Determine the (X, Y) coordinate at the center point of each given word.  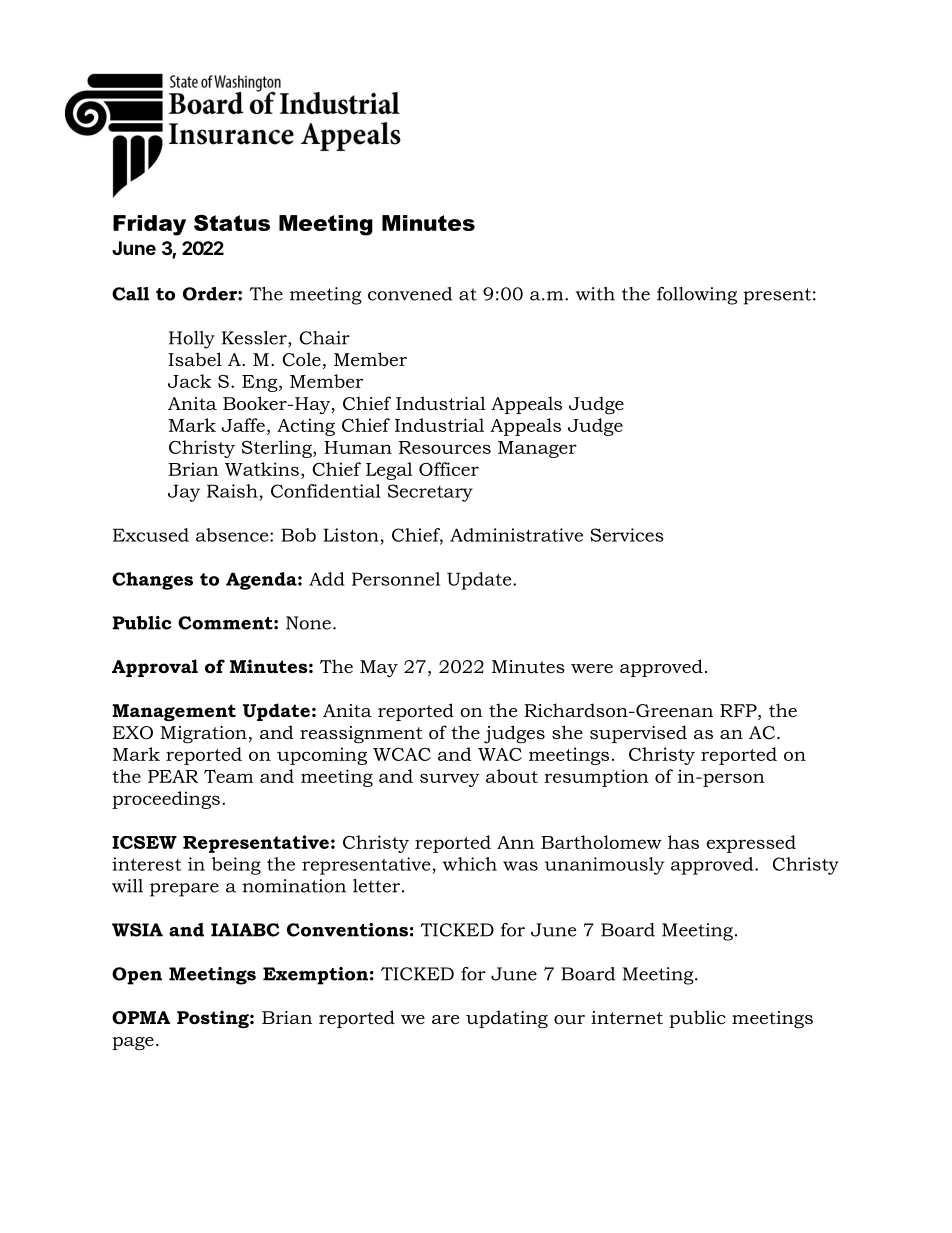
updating (507, 1019)
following (697, 296)
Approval (155, 668)
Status (232, 223)
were (592, 668)
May (379, 668)
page (133, 1043)
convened (410, 294)
